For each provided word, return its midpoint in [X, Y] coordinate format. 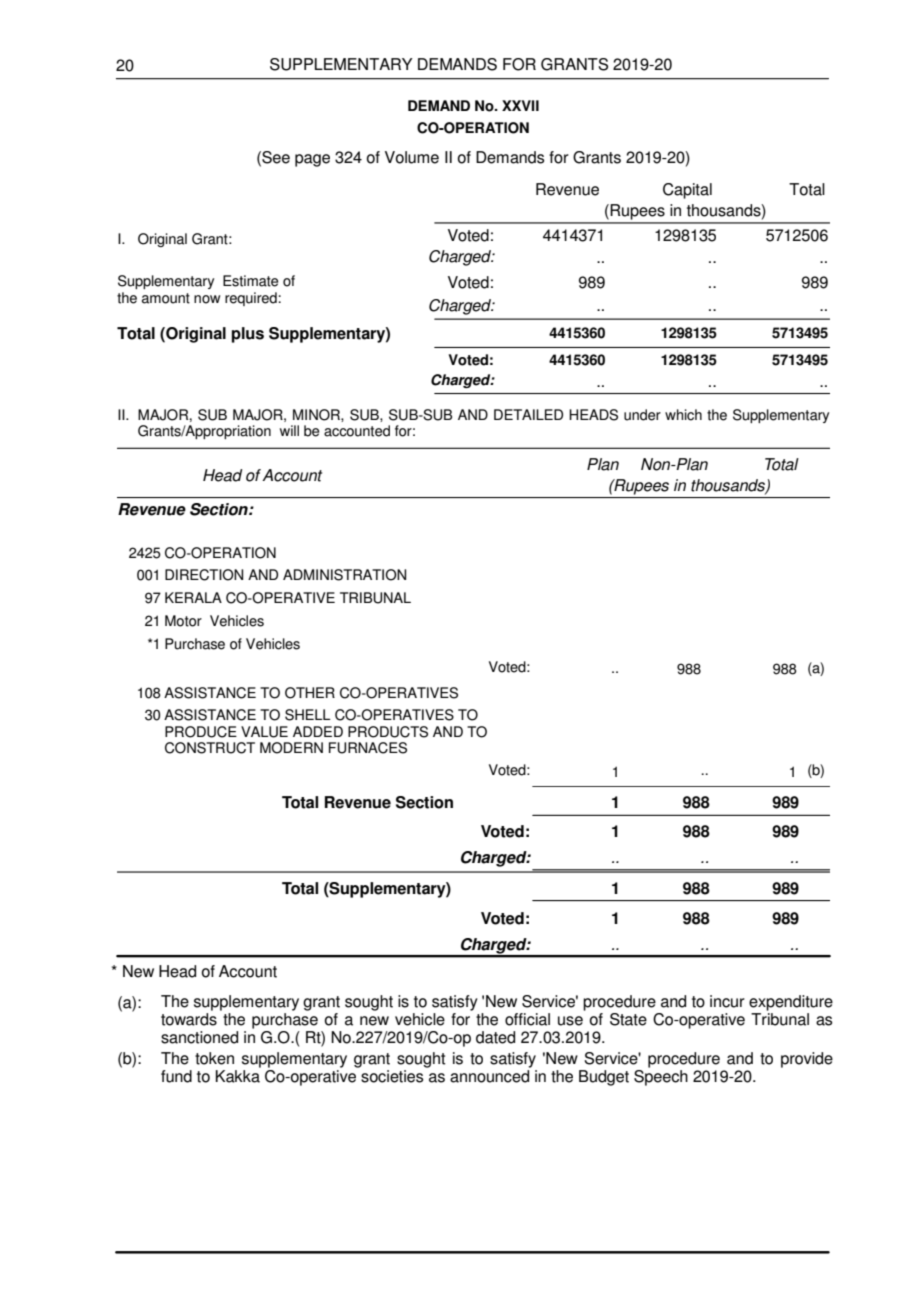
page [312, 160]
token [214, 1058]
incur [727, 1001]
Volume [412, 157]
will [289, 430]
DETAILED [528, 414]
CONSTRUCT [210, 748]
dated [495, 1037]
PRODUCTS [388, 732]
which [683, 415]
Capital [687, 191]
